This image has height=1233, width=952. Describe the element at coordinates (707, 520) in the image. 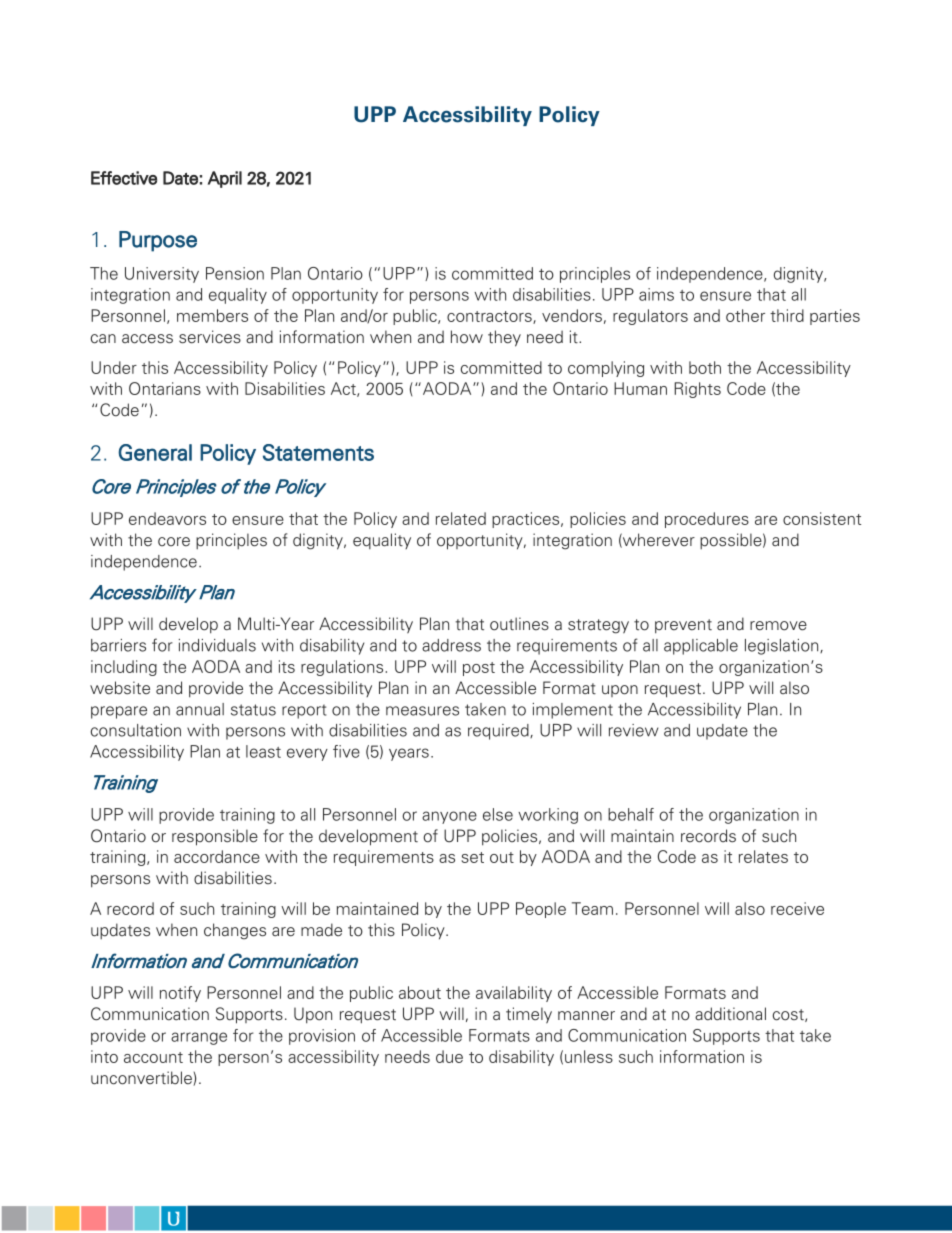

I see `procedures` at that location.
